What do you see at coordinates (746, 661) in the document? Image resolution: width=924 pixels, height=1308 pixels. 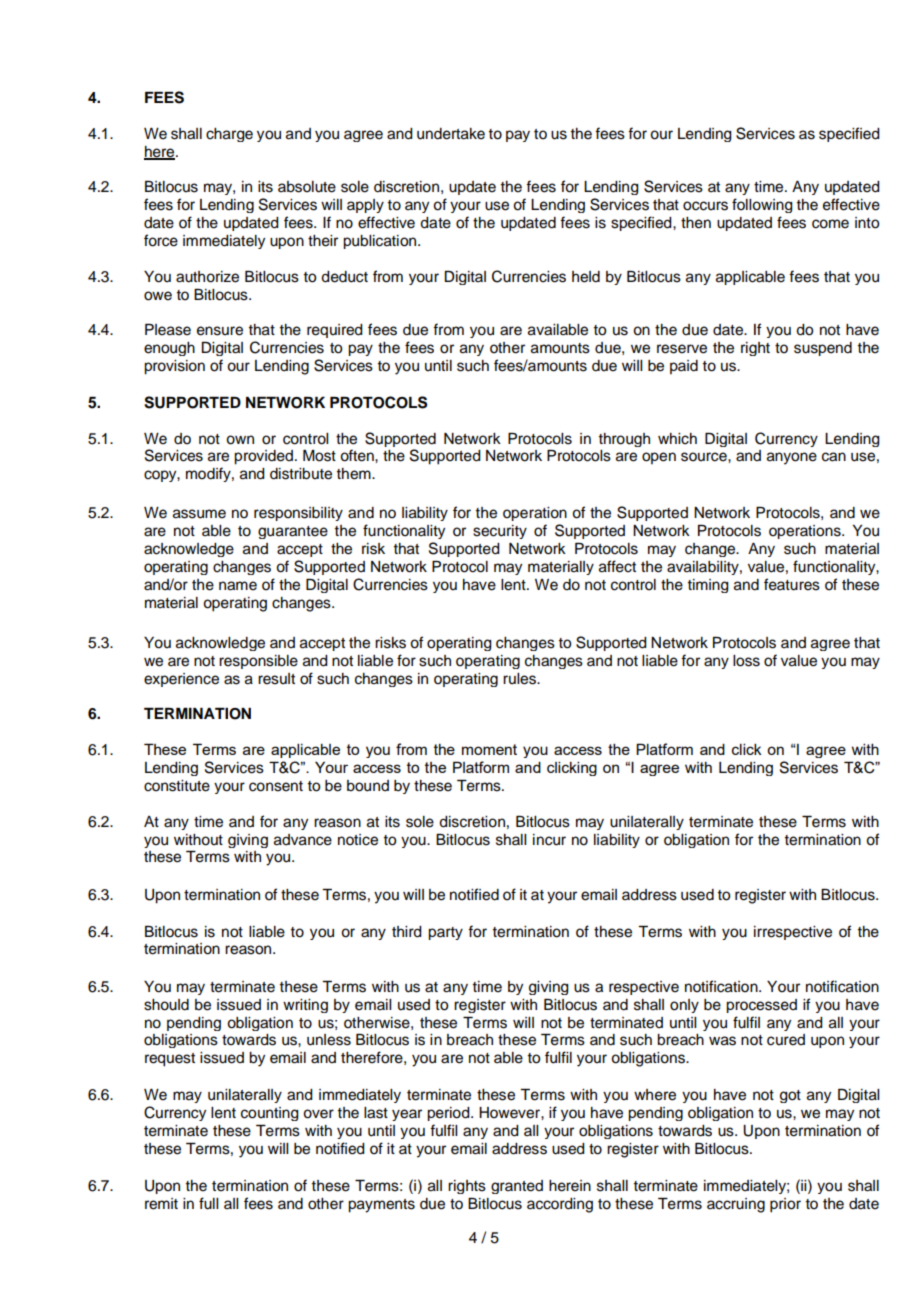 I see `loss` at bounding box center [746, 661].
